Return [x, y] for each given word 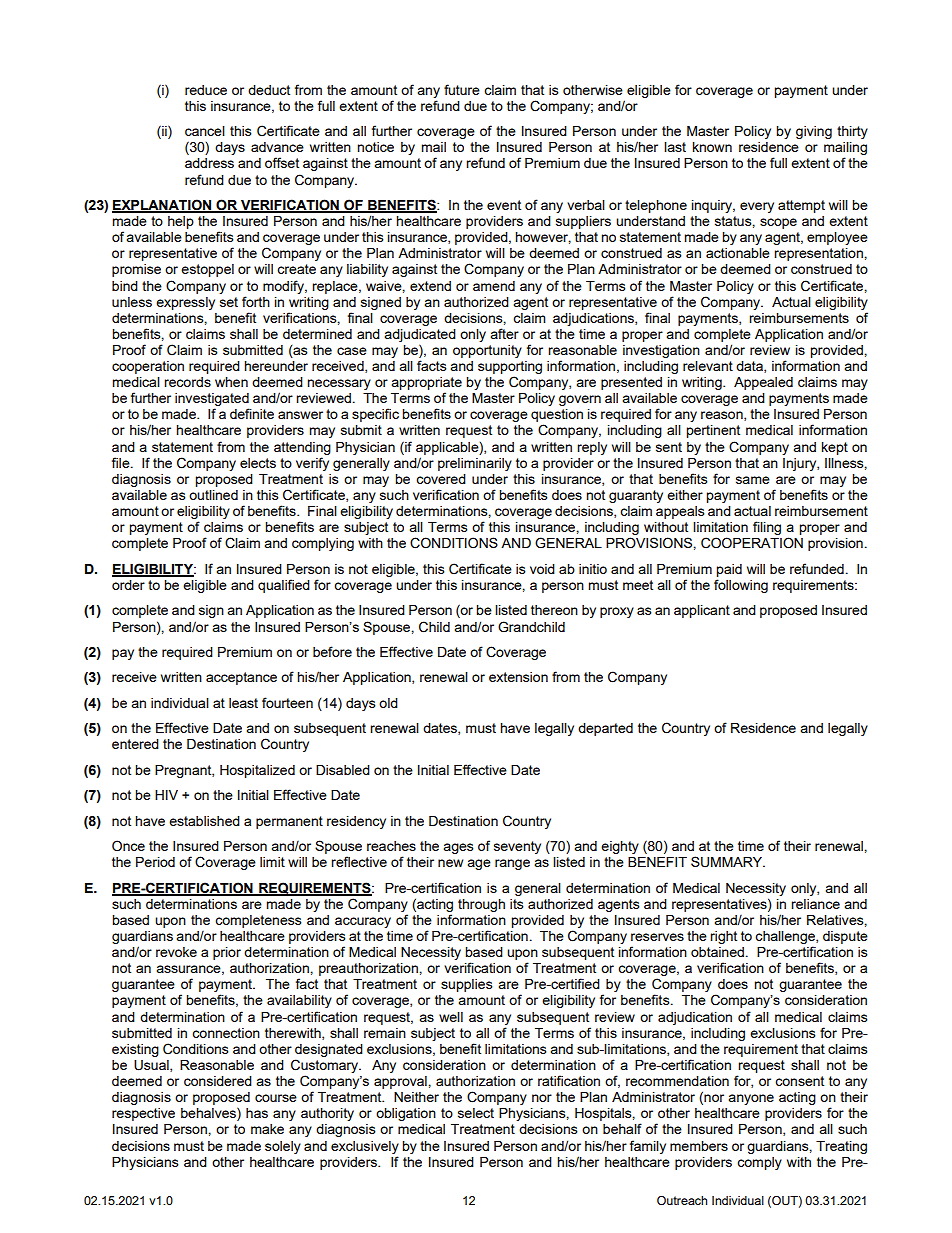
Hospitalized [257, 771]
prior [227, 953]
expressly [185, 303]
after [504, 333]
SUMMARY [728, 862]
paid [729, 570]
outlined [213, 495]
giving [814, 132]
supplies [467, 985]
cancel [205, 131]
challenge [786, 937]
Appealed [763, 383]
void [542, 569]
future [462, 89]
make [267, 1129]
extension [518, 677]
